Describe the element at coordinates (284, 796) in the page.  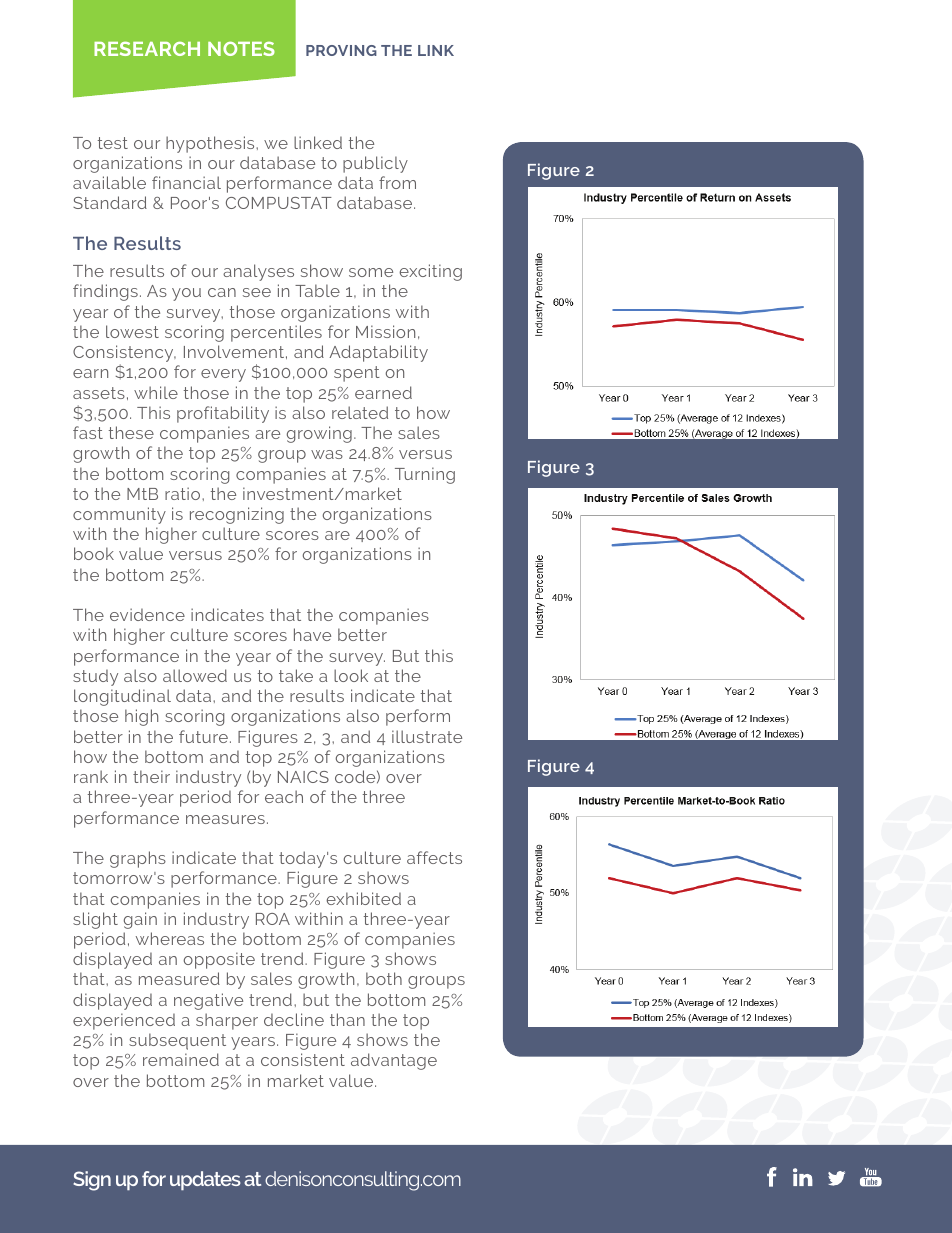
I see `each` at that location.
